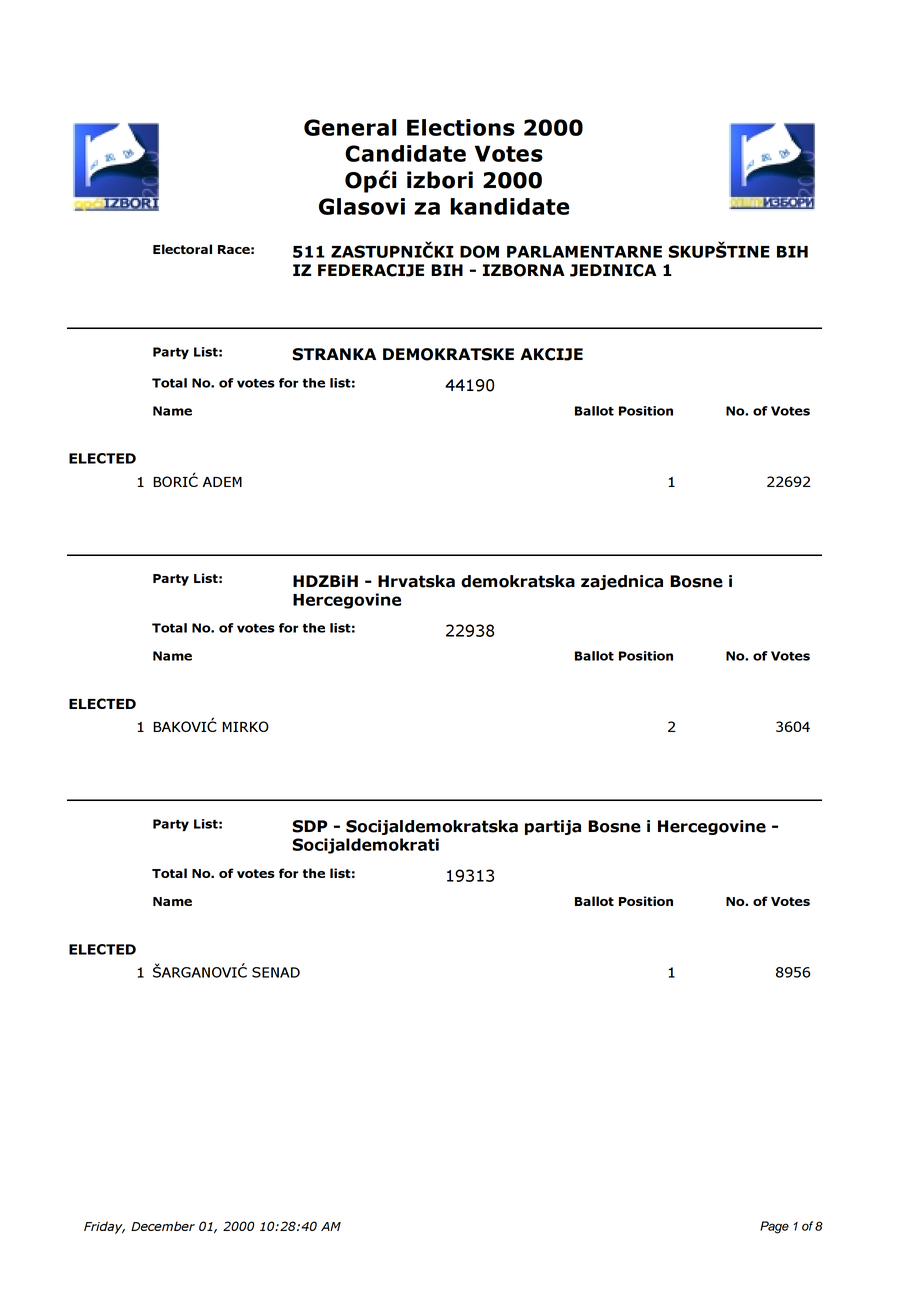 Image resolution: width=924 pixels, height=1308 pixels. What do you see at coordinates (245, 726) in the image?
I see `MIRKO` at bounding box center [245, 726].
